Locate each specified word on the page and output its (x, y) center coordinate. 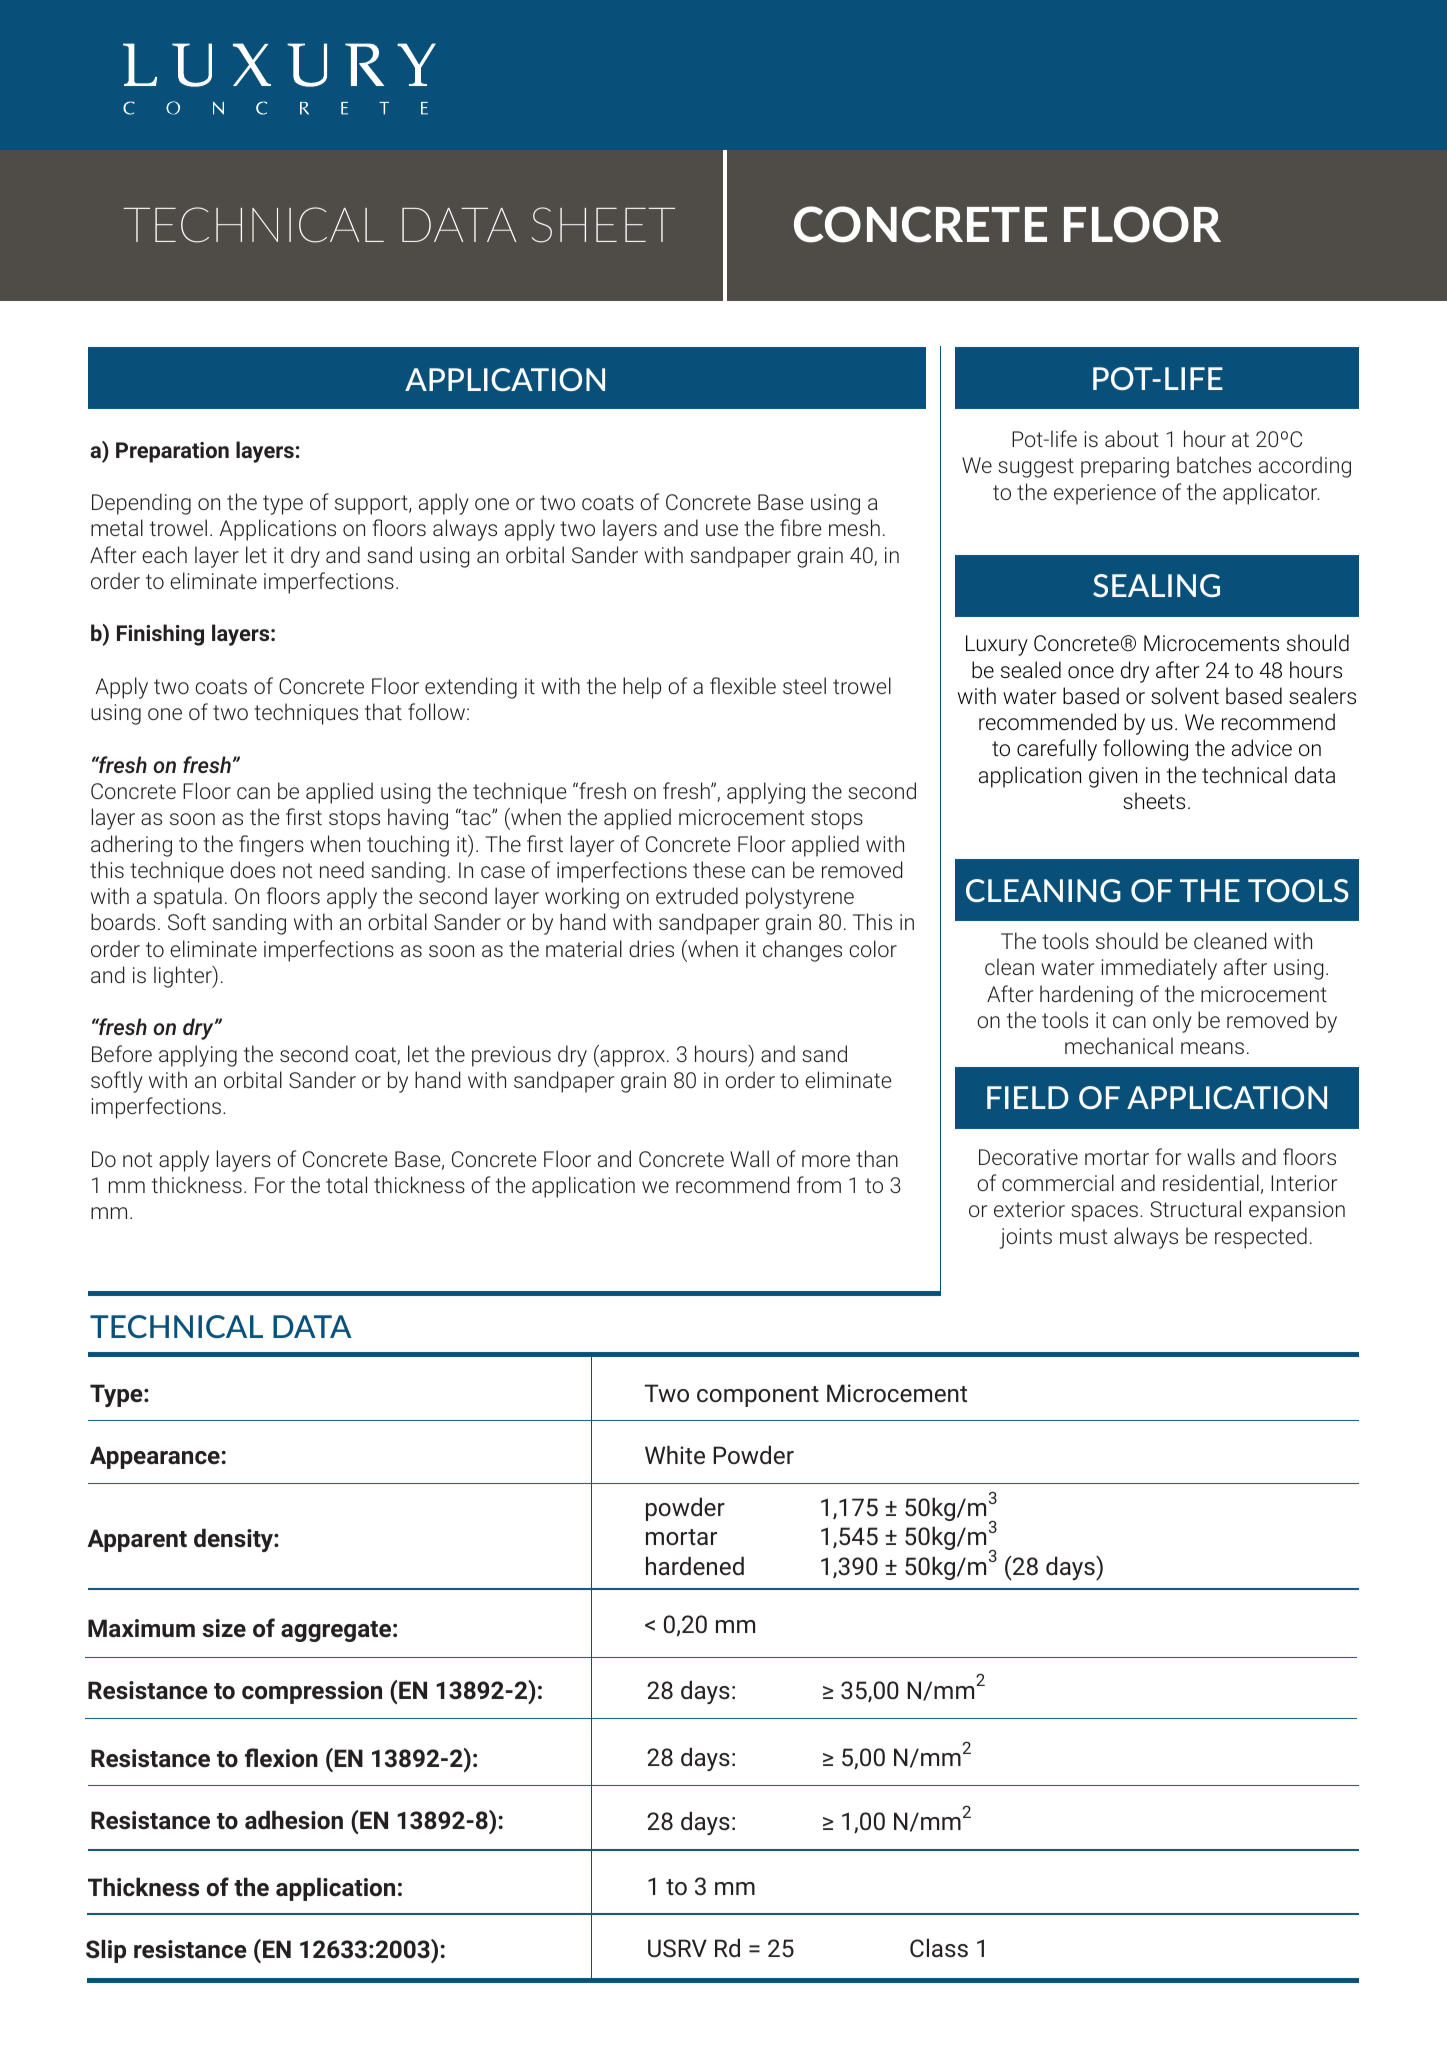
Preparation (172, 452)
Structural (1195, 1208)
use (722, 530)
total (346, 1184)
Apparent (137, 1540)
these (719, 869)
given (1113, 777)
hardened (695, 1565)
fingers (271, 846)
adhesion (294, 1819)
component (758, 1396)
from (819, 1184)
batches (1214, 464)
